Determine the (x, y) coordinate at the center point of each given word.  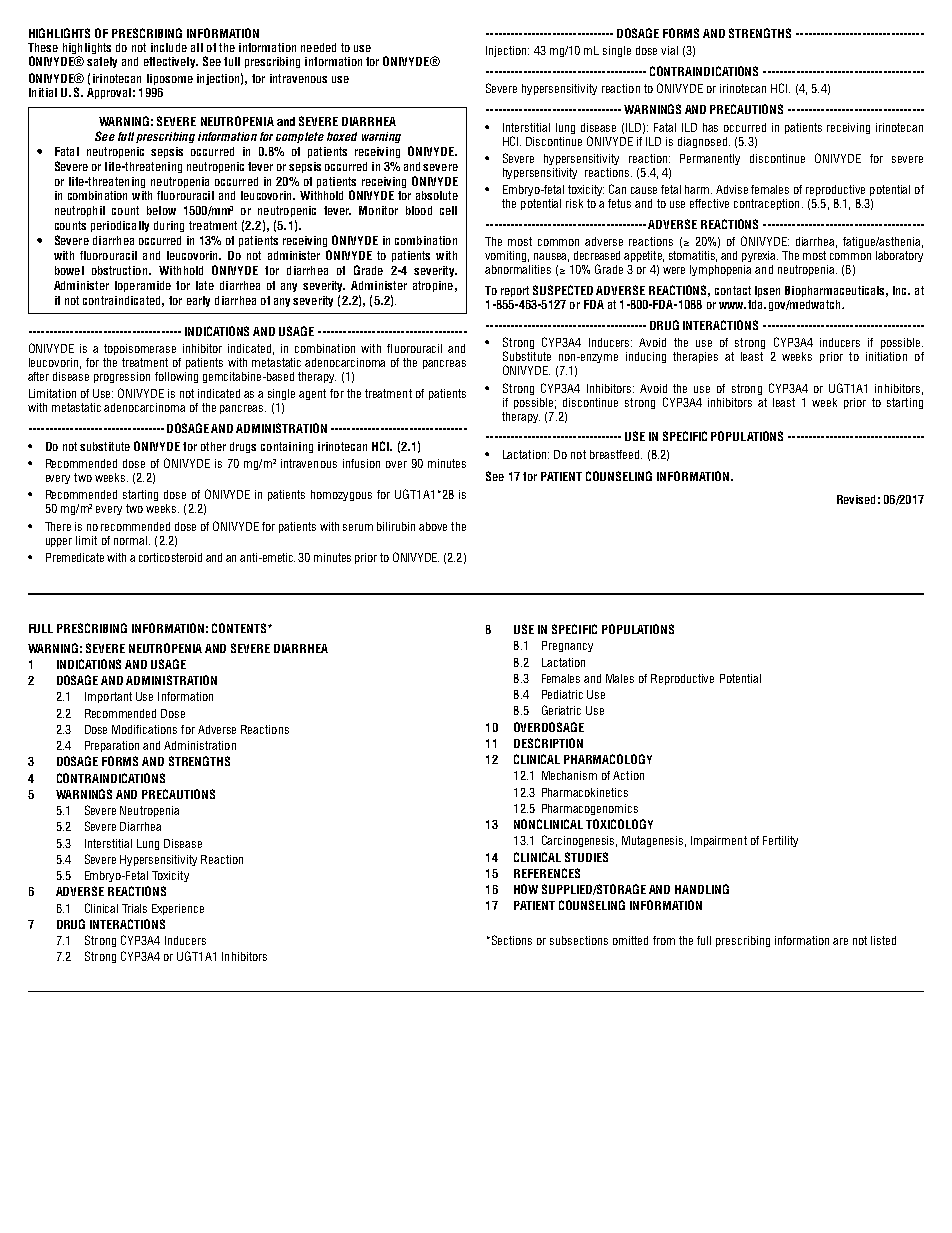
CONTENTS (240, 628)
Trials (134, 908)
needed (318, 47)
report (515, 291)
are (840, 941)
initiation (886, 356)
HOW (526, 889)
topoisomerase (140, 349)
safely (102, 62)
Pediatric (562, 694)
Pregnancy (567, 646)
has (710, 127)
